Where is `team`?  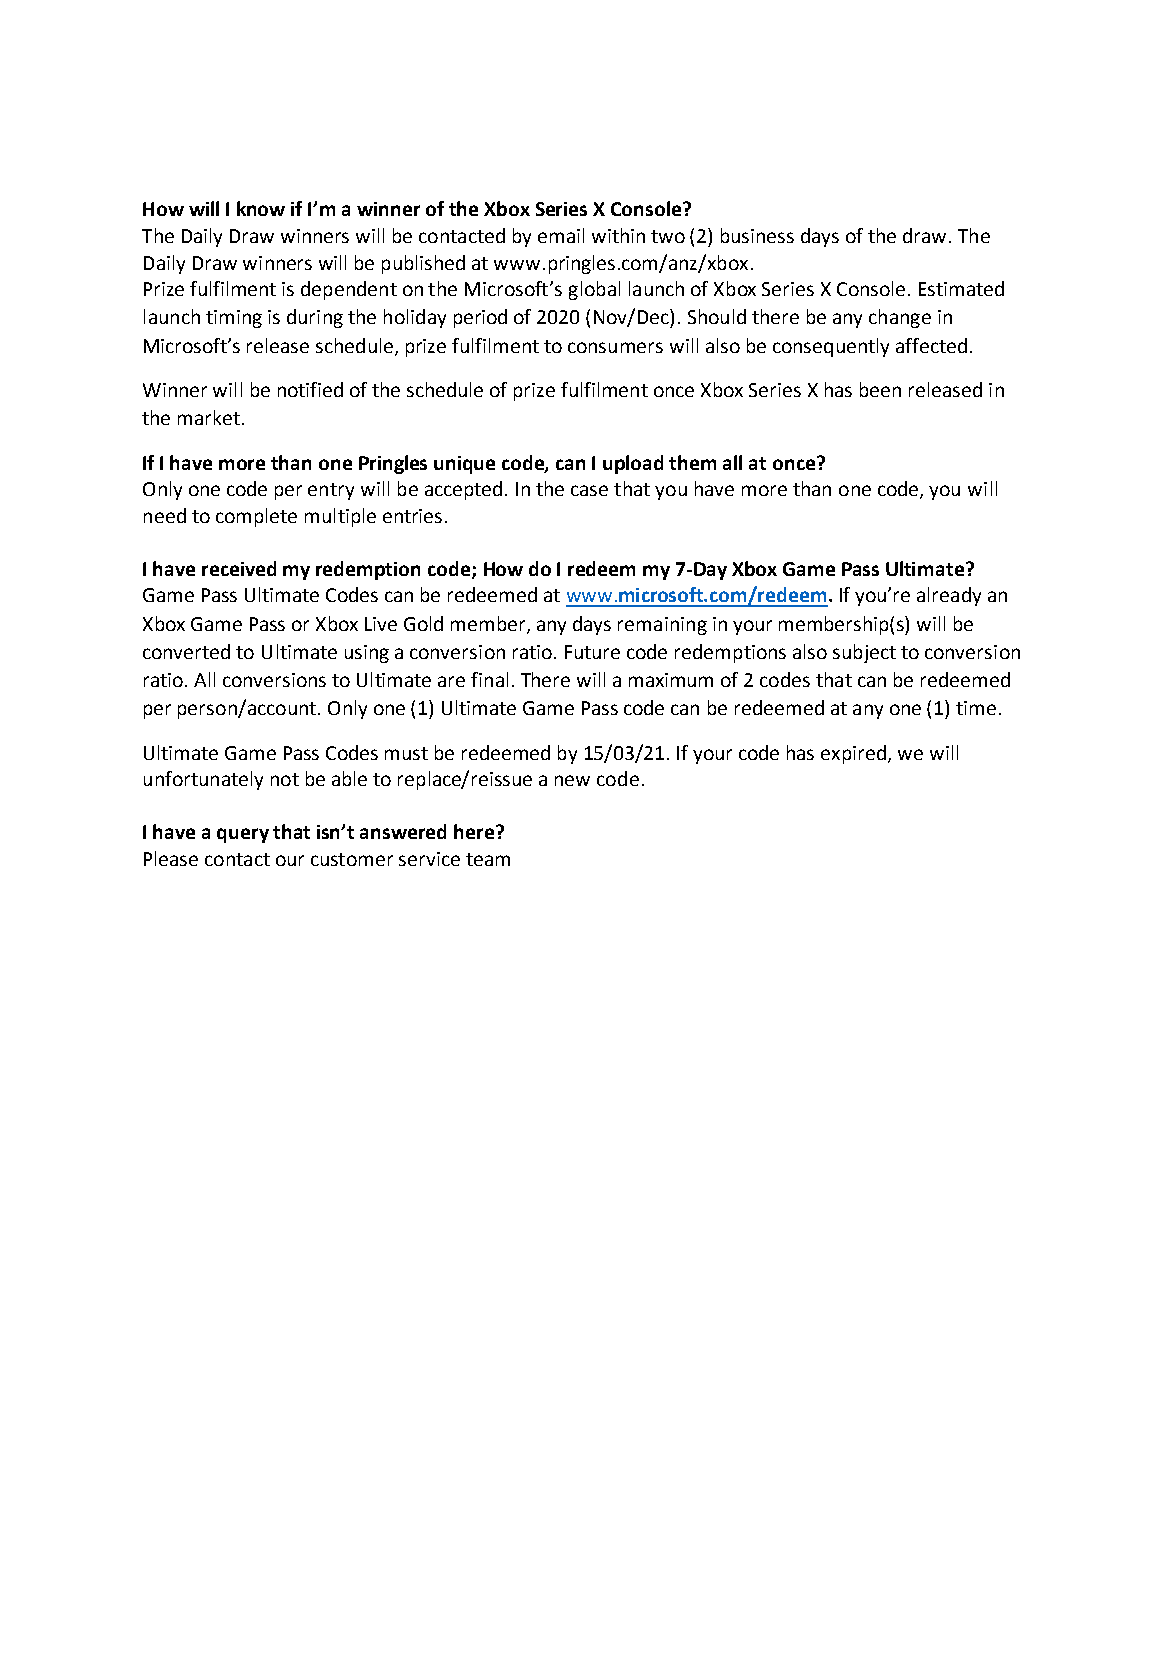 team is located at coordinates (488, 859).
